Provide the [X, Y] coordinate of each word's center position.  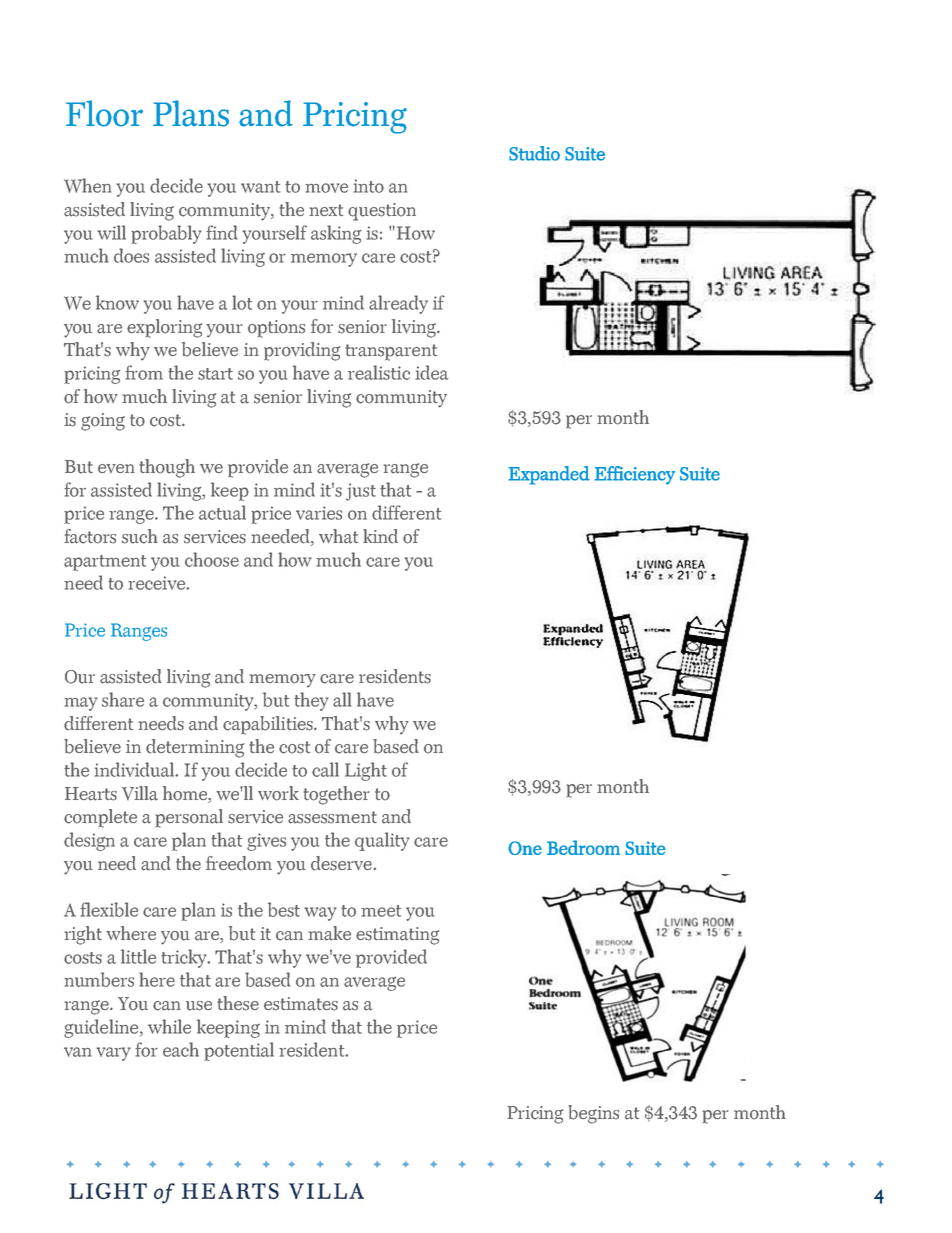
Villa [140, 793]
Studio [534, 153]
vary [113, 1054]
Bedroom [583, 847]
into [369, 186]
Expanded [549, 475]
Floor [104, 113]
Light [366, 771]
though [167, 468]
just [361, 492]
